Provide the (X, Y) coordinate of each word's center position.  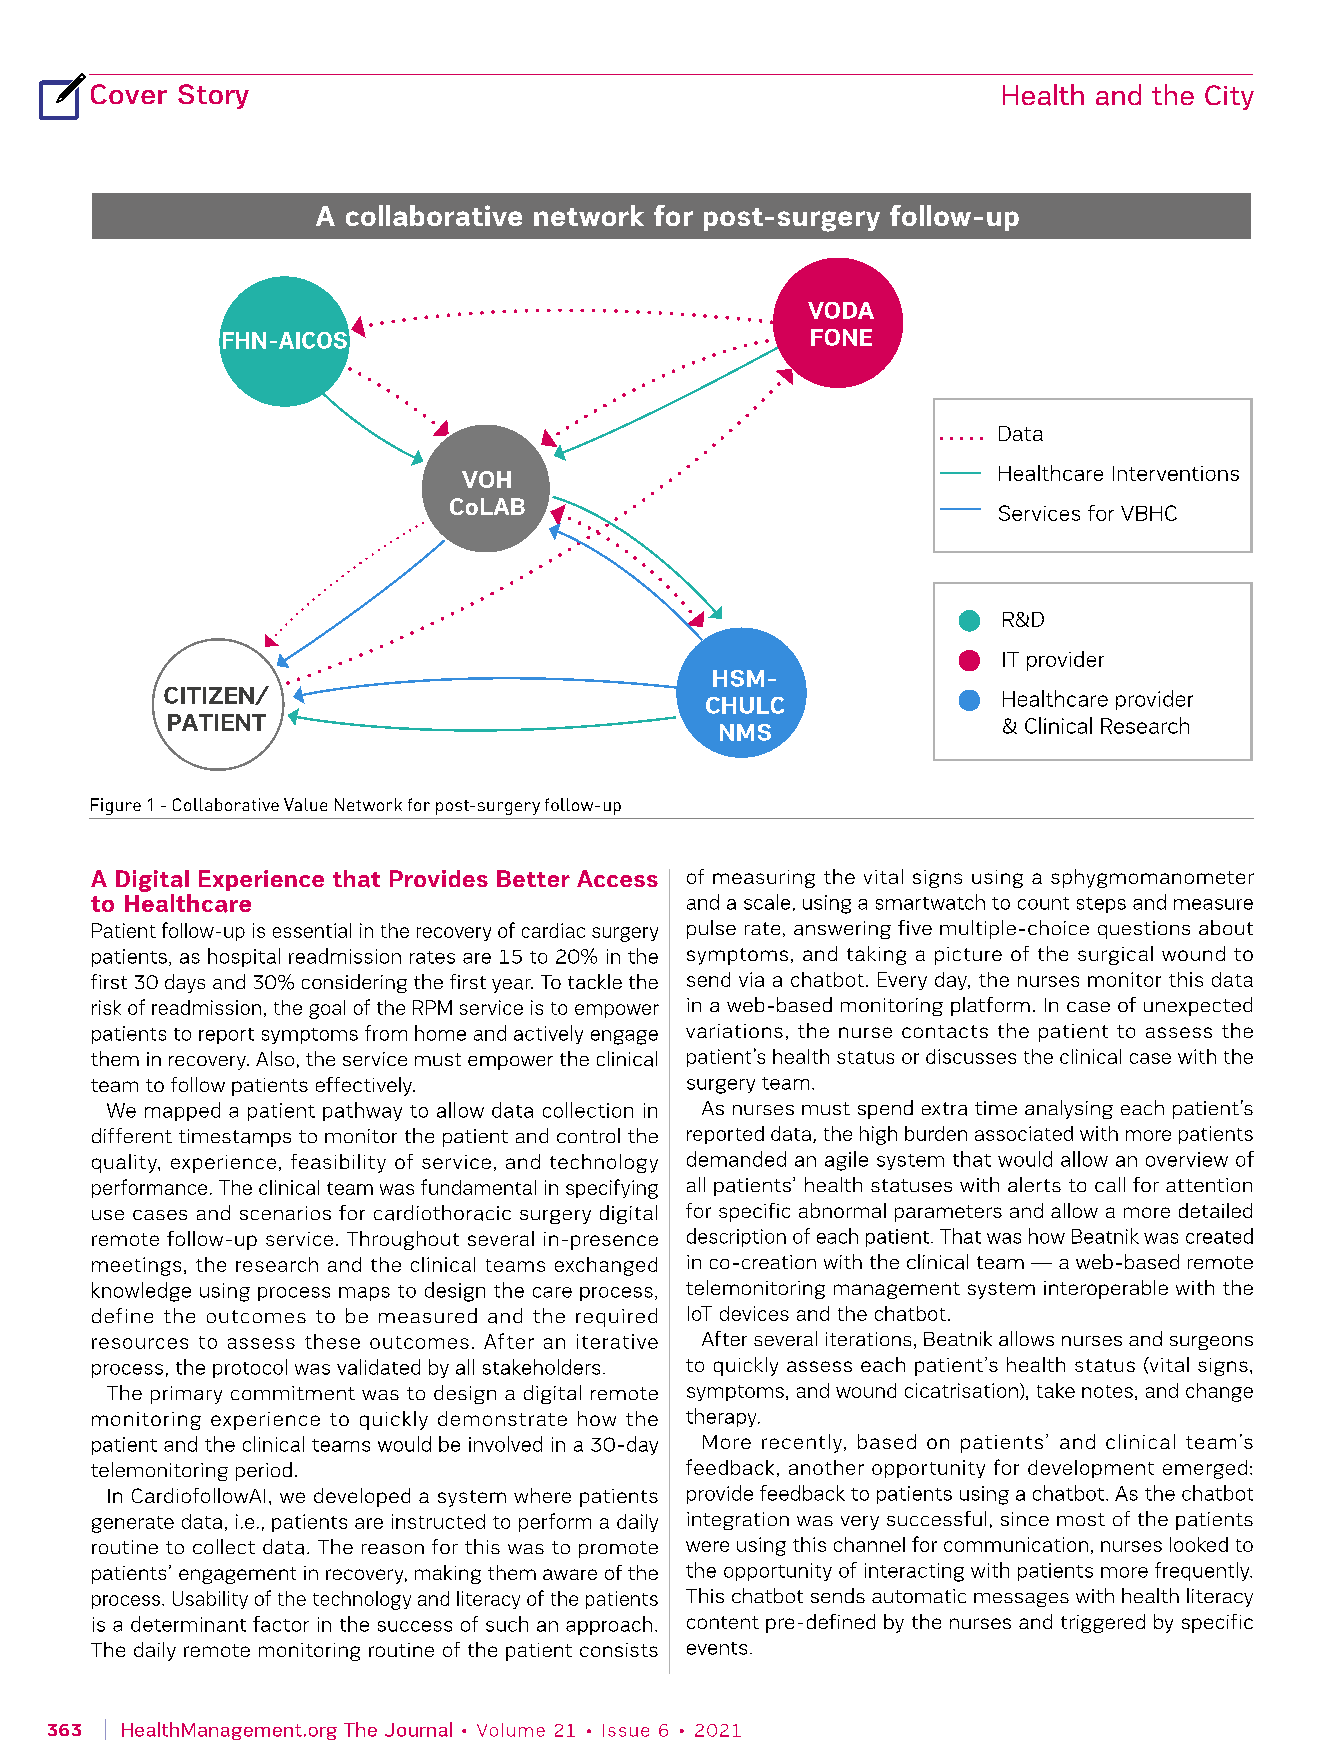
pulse (711, 929)
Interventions (1176, 473)
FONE (841, 337)
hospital (244, 957)
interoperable (1106, 1289)
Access (617, 878)
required (616, 1317)
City (1229, 97)
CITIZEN (210, 696)
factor (281, 1624)
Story (213, 96)
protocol (250, 1368)
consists (619, 1650)
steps (1101, 905)
